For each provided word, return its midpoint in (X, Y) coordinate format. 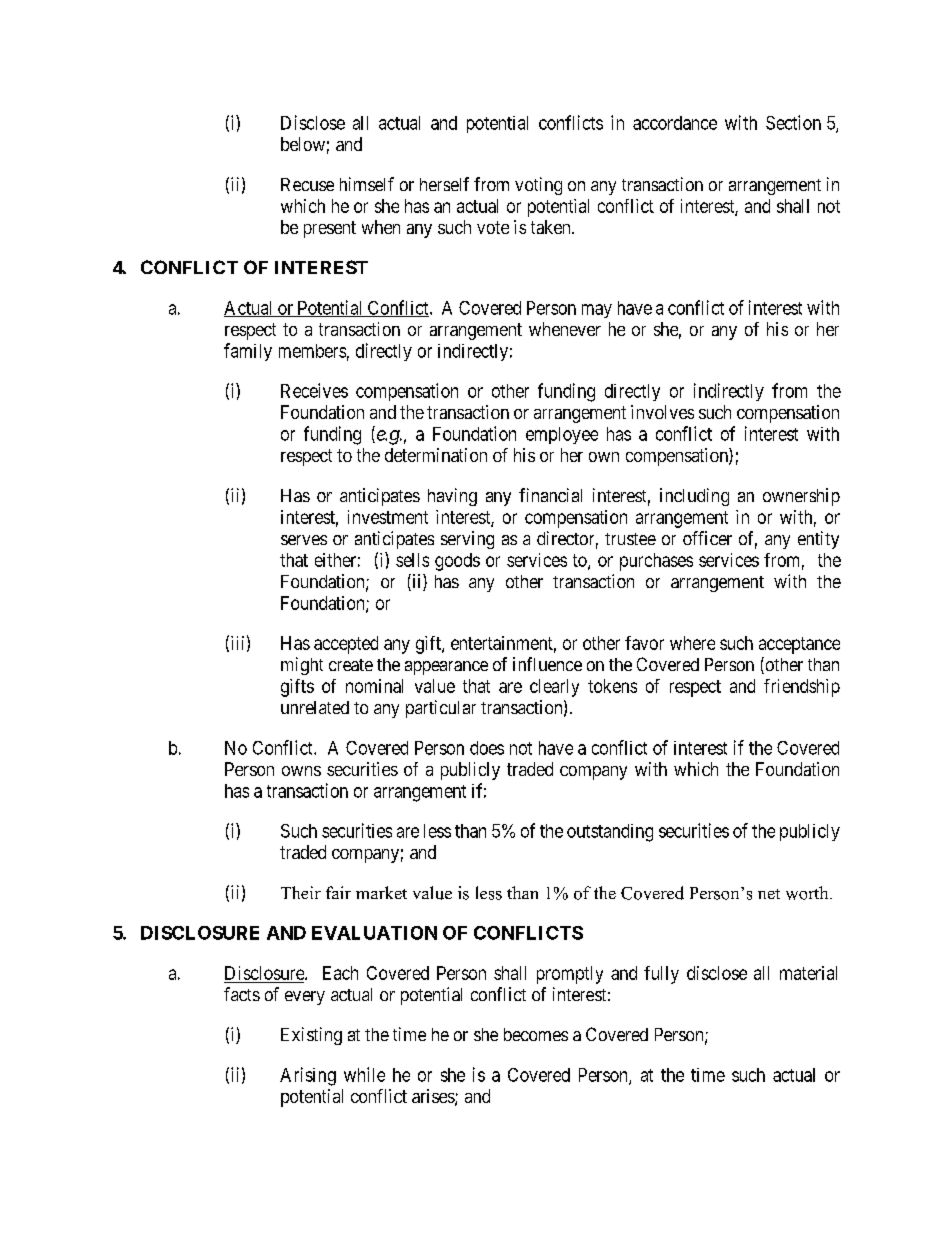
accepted (346, 645)
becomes (536, 1034)
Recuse (307, 184)
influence (547, 664)
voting (538, 186)
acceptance (799, 645)
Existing (311, 1036)
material (808, 973)
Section (793, 122)
